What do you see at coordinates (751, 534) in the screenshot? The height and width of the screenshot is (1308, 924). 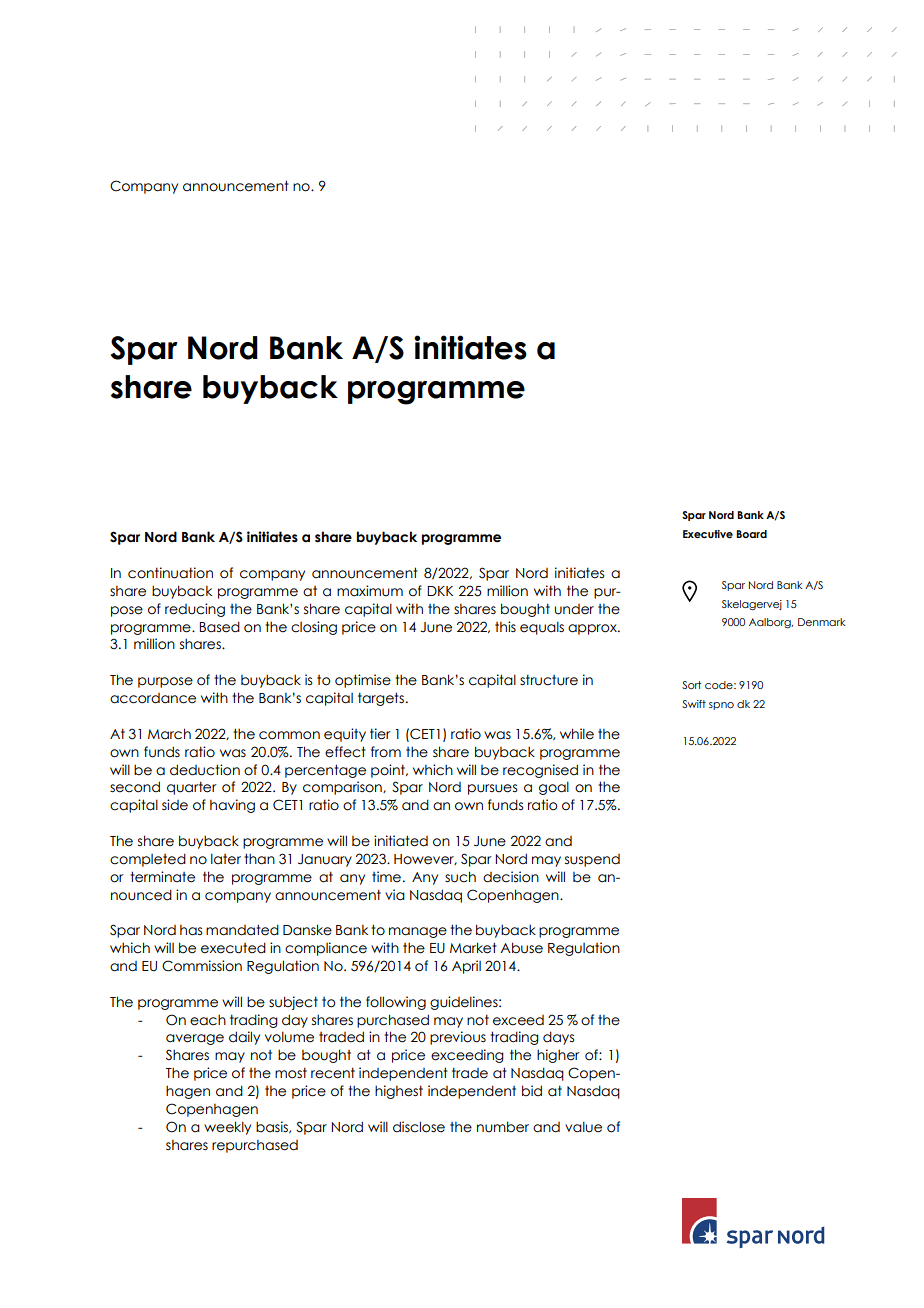 I see `Board` at bounding box center [751, 534].
